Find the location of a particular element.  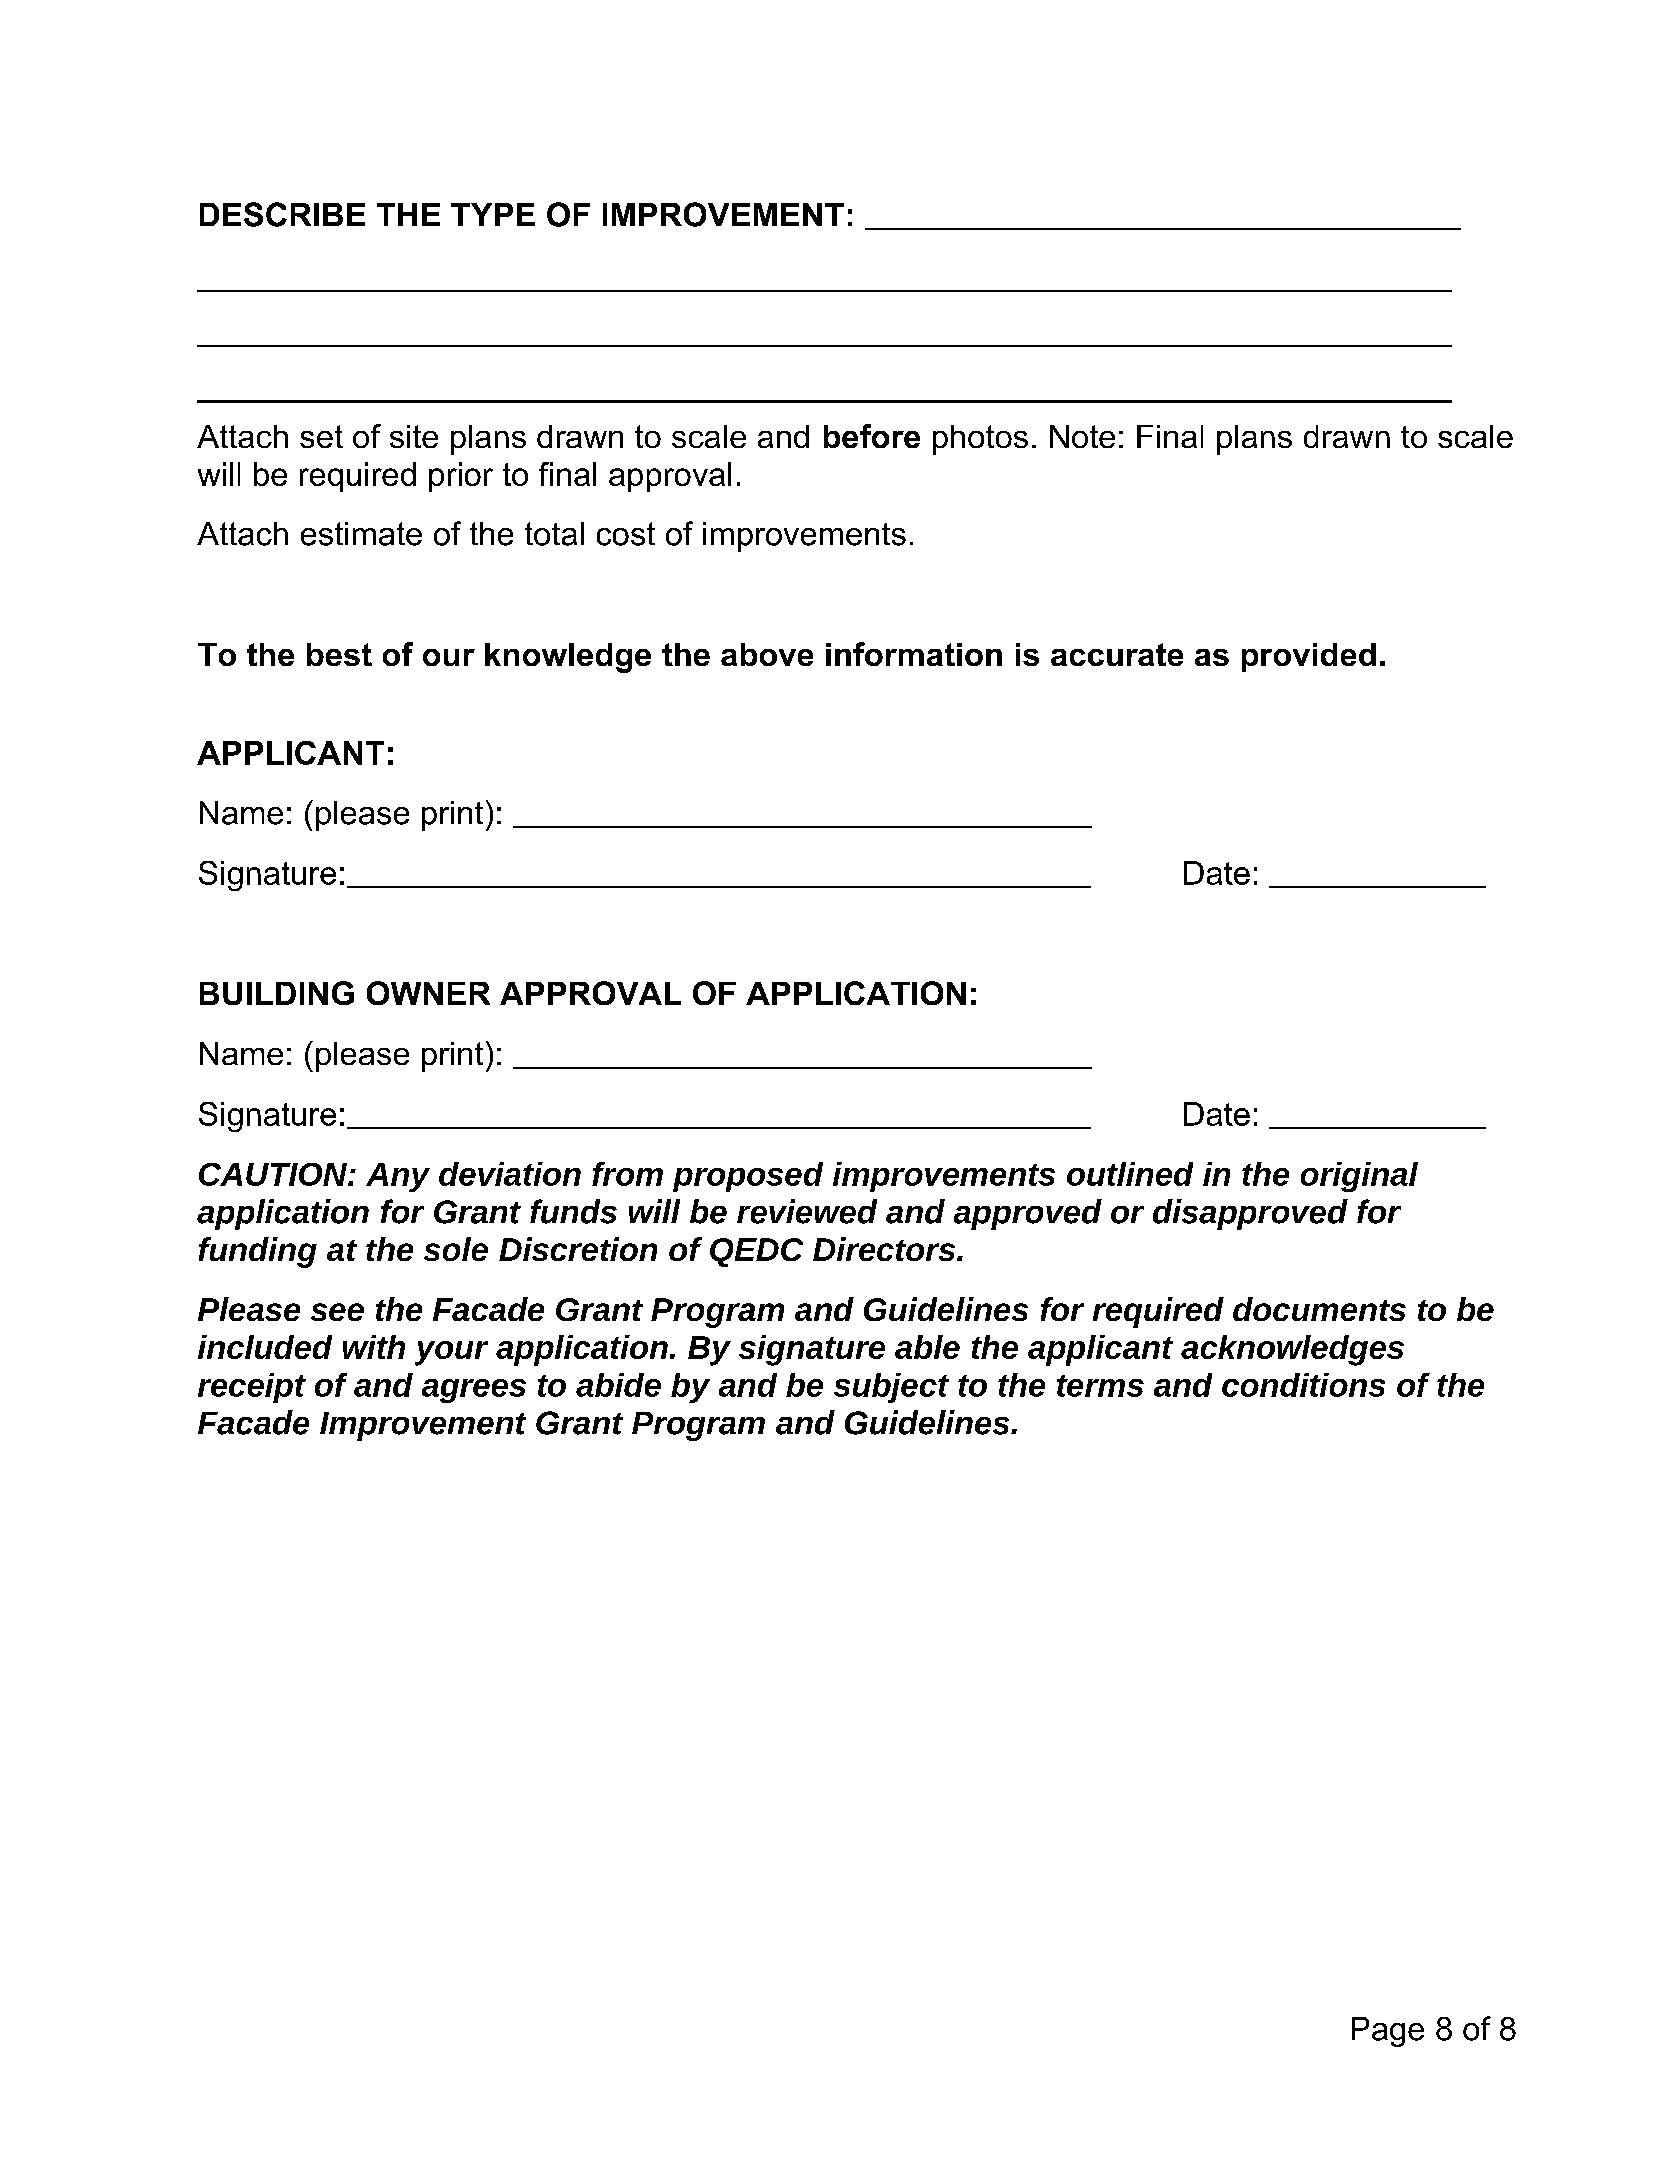

TYPE is located at coordinates (493, 214).
